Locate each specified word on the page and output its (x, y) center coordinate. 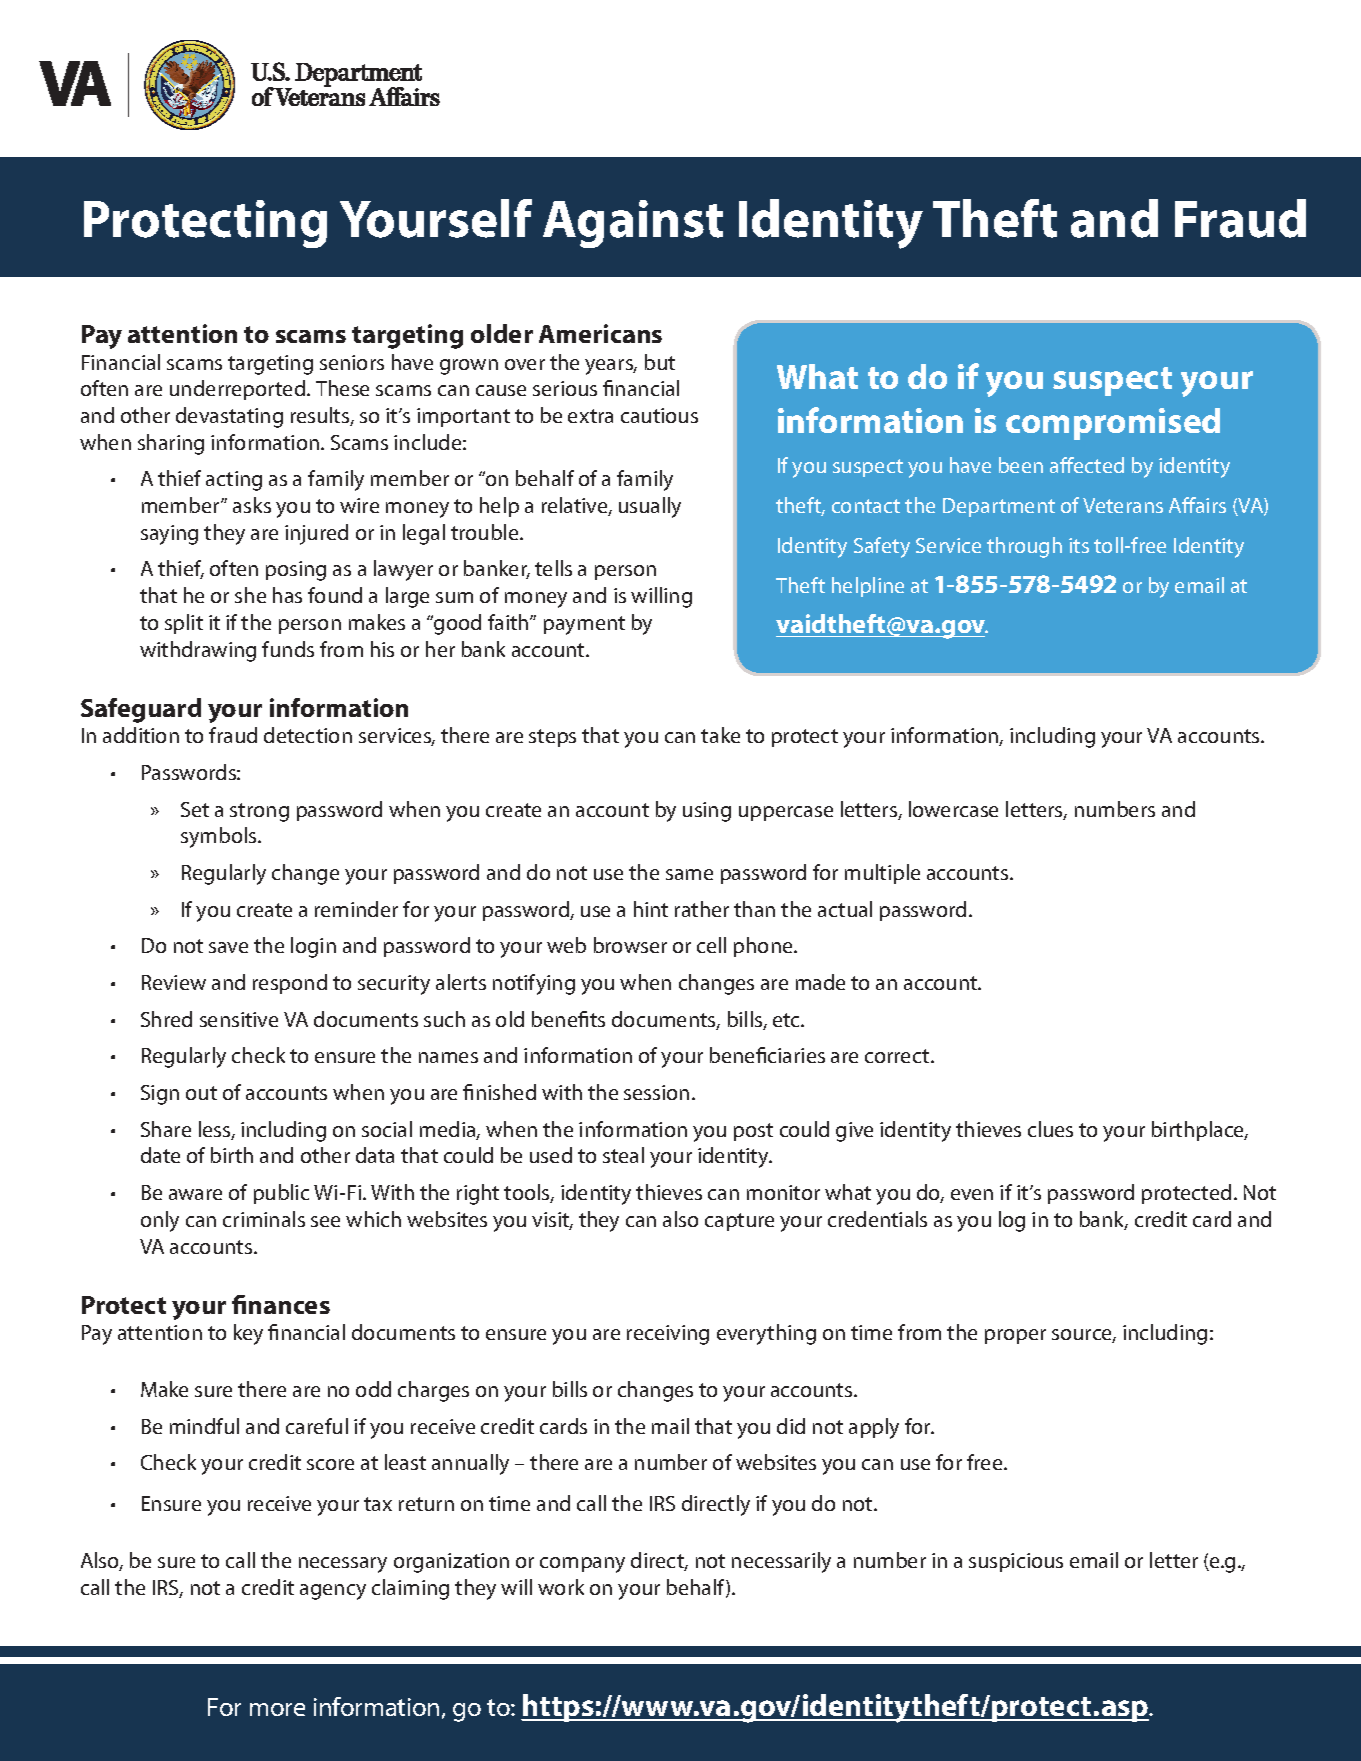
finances (281, 1304)
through (1024, 547)
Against (633, 224)
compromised (1113, 424)
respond (290, 984)
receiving (668, 1335)
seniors (352, 362)
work (561, 1587)
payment (584, 625)
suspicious (1016, 1562)
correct (898, 1056)
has (287, 595)
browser (630, 945)
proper (1015, 1336)
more (277, 1709)
